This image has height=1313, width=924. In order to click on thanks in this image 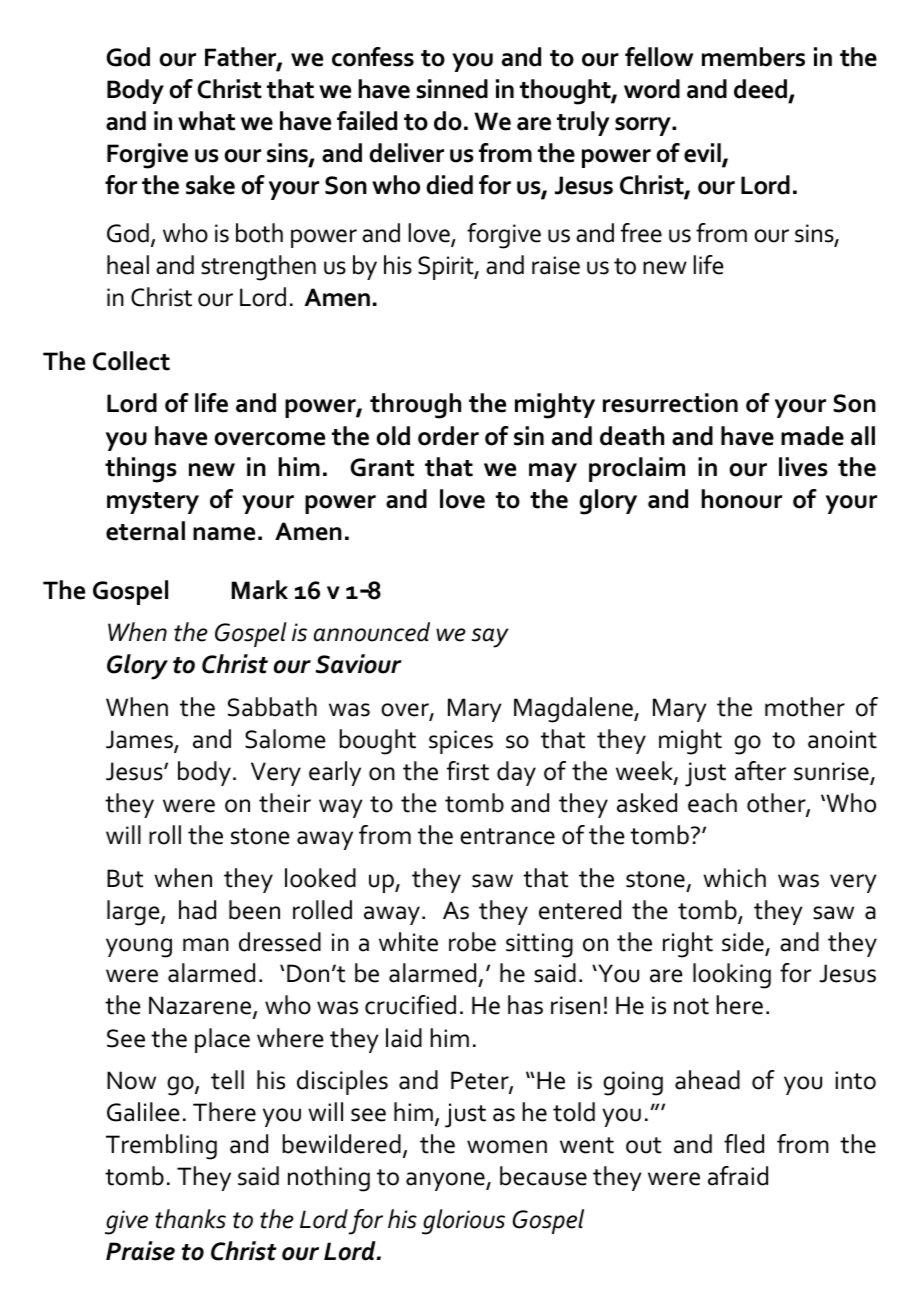, I will do `click(190, 1219)`.
